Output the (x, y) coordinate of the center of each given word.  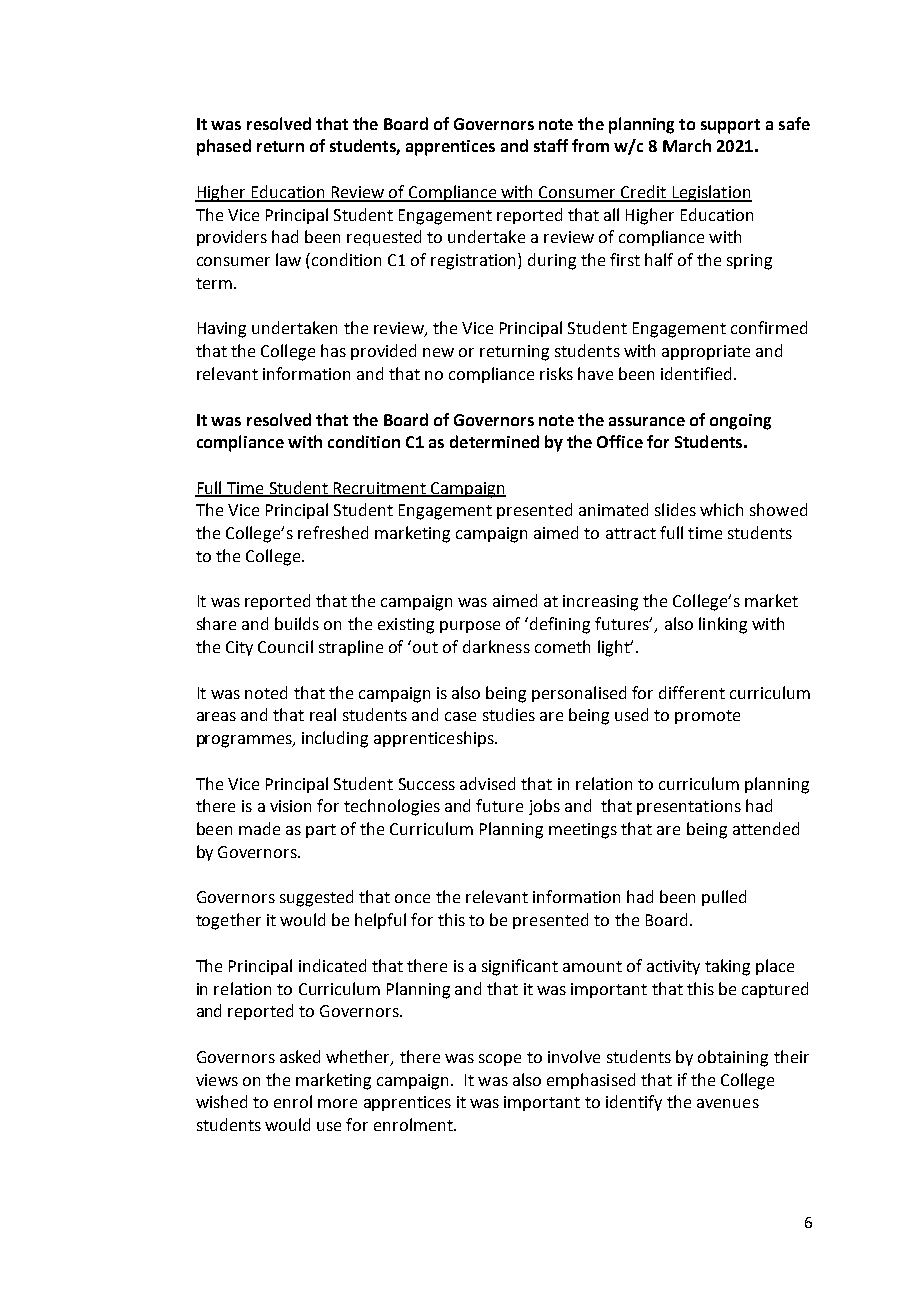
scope (500, 1060)
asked (300, 1056)
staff (551, 145)
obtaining (733, 1058)
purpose (470, 627)
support (730, 126)
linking (723, 625)
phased (224, 147)
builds (297, 623)
